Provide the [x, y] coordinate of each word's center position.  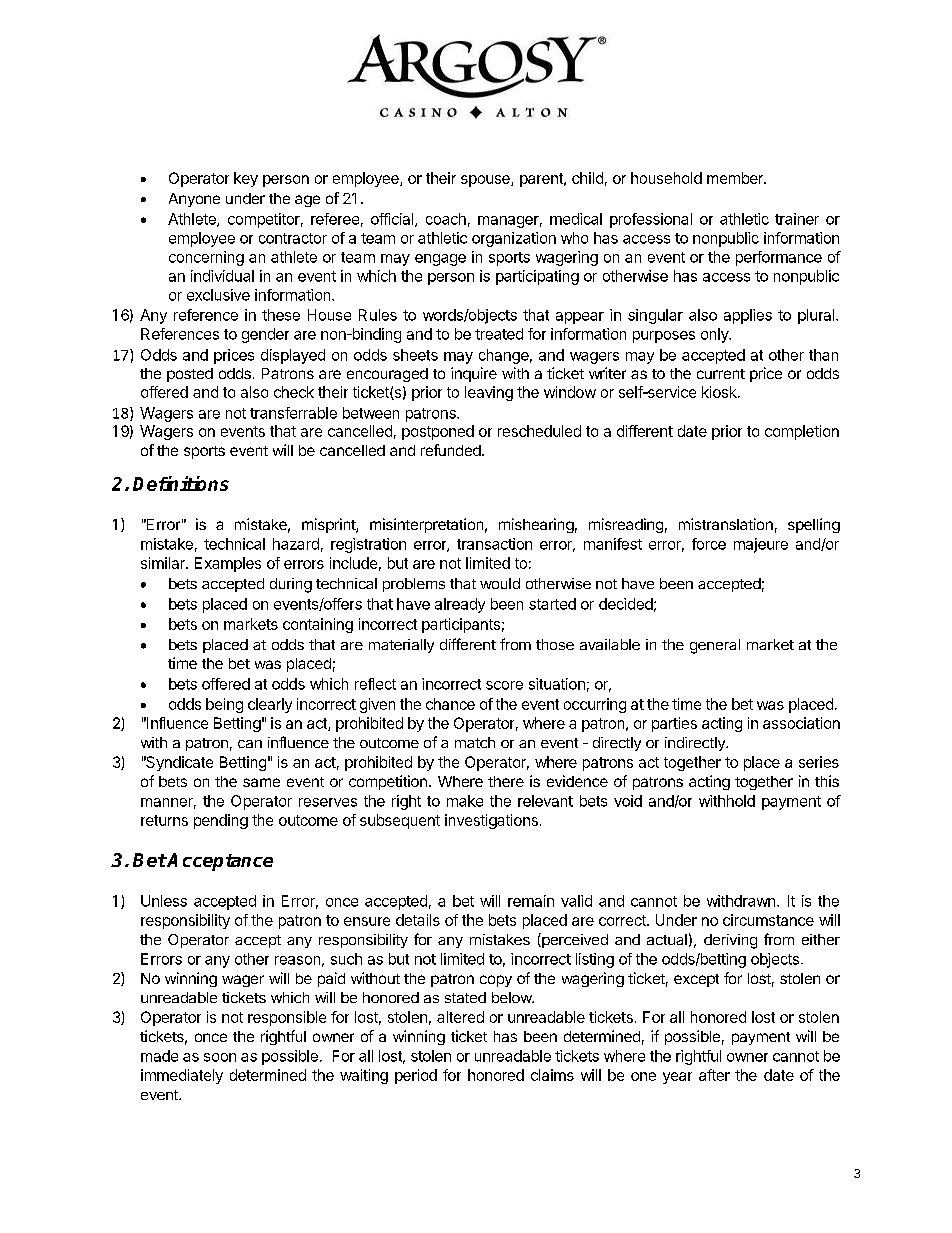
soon [220, 1057]
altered [460, 1017]
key [246, 179]
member [736, 178]
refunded [451, 450]
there [506, 781]
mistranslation [726, 524]
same [261, 782]
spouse [486, 181]
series [819, 762]
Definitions [181, 483]
